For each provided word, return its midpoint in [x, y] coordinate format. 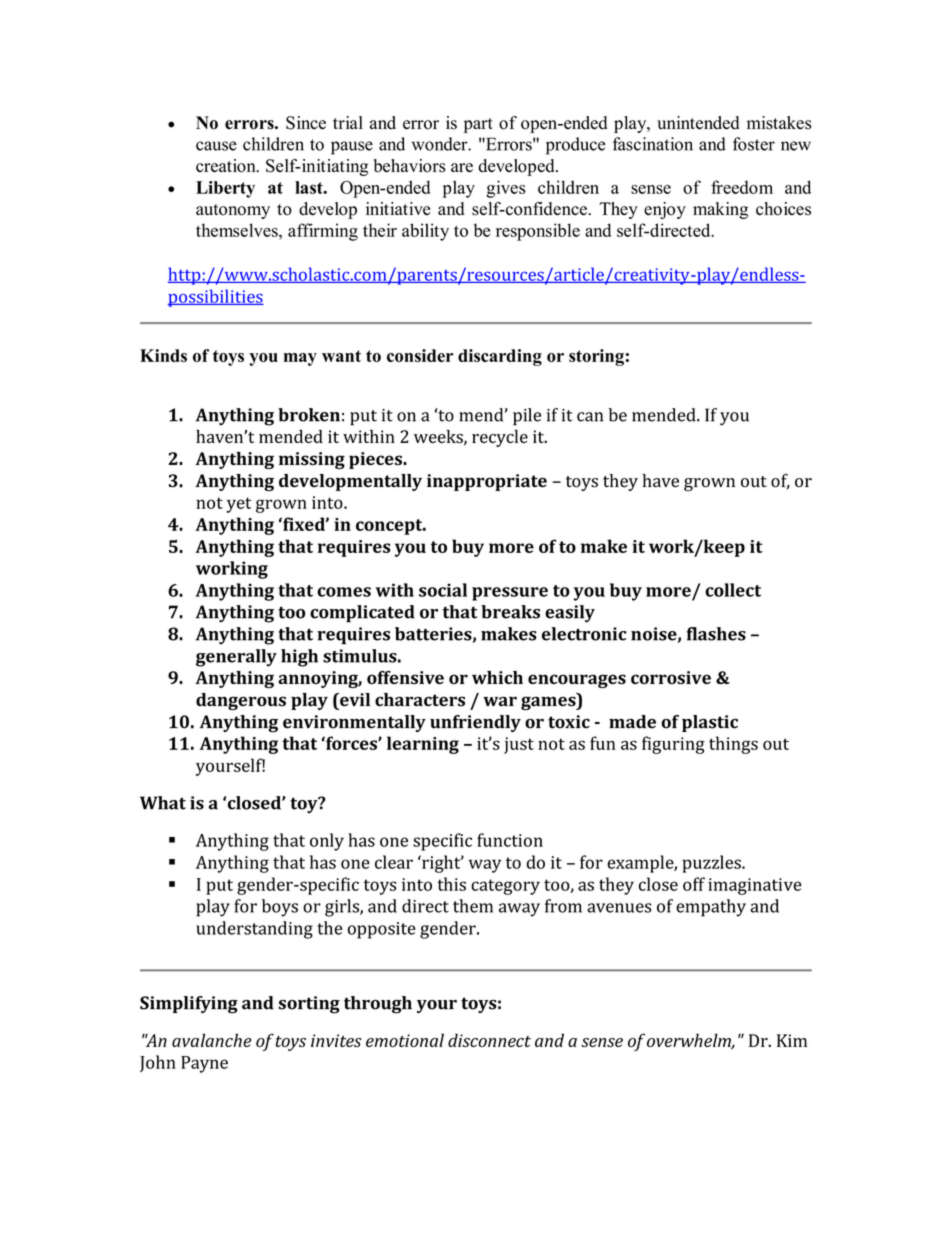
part [478, 125]
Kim [792, 1040]
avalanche [211, 1040]
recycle [500, 438]
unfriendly [475, 723]
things [733, 745]
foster [754, 144]
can [590, 417]
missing [312, 460]
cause [216, 146]
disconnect [489, 1040]
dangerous [241, 701]
